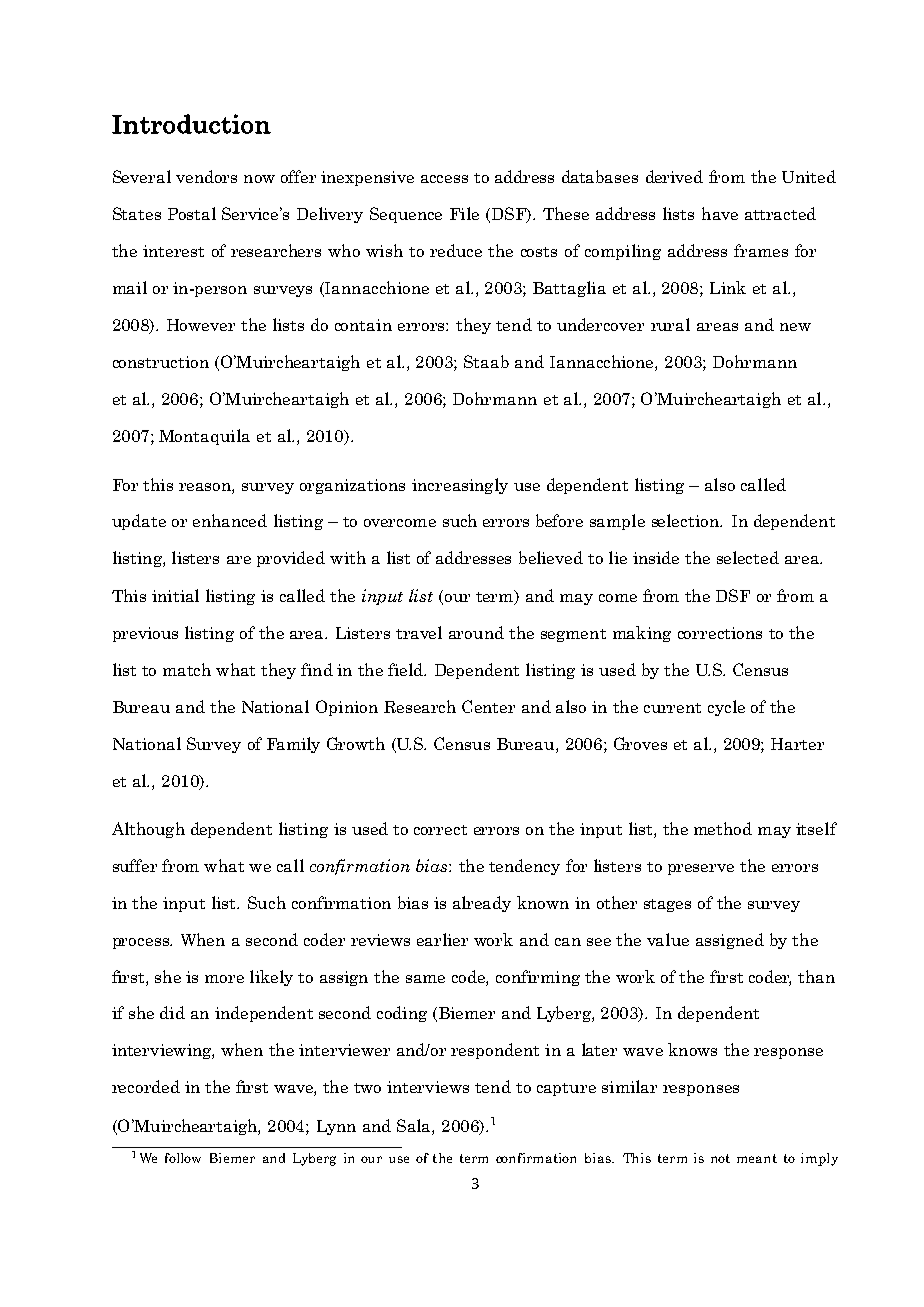  I want to click on selection, so click(687, 520).
